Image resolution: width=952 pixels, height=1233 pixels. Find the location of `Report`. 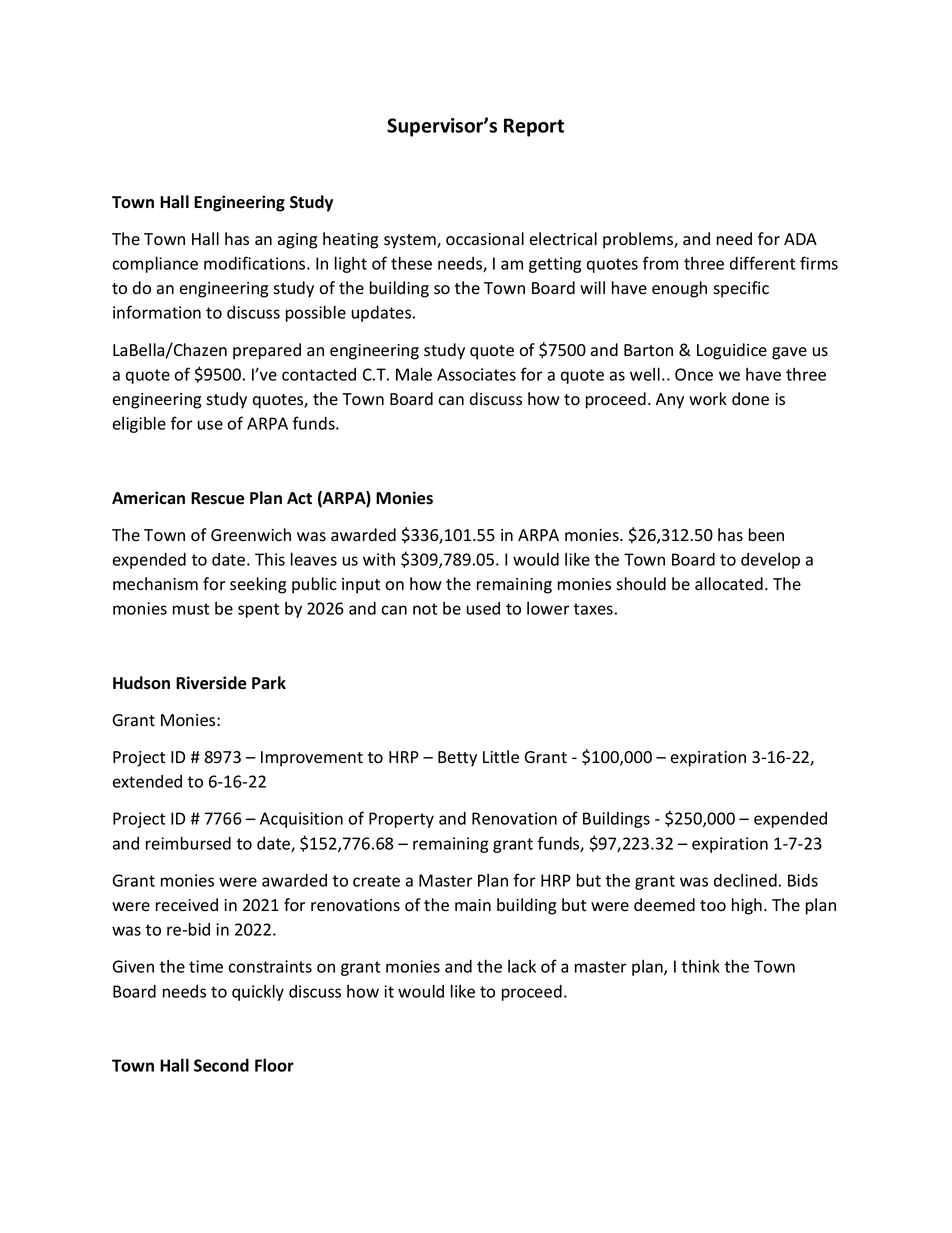

Report is located at coordinates (534, 127).
